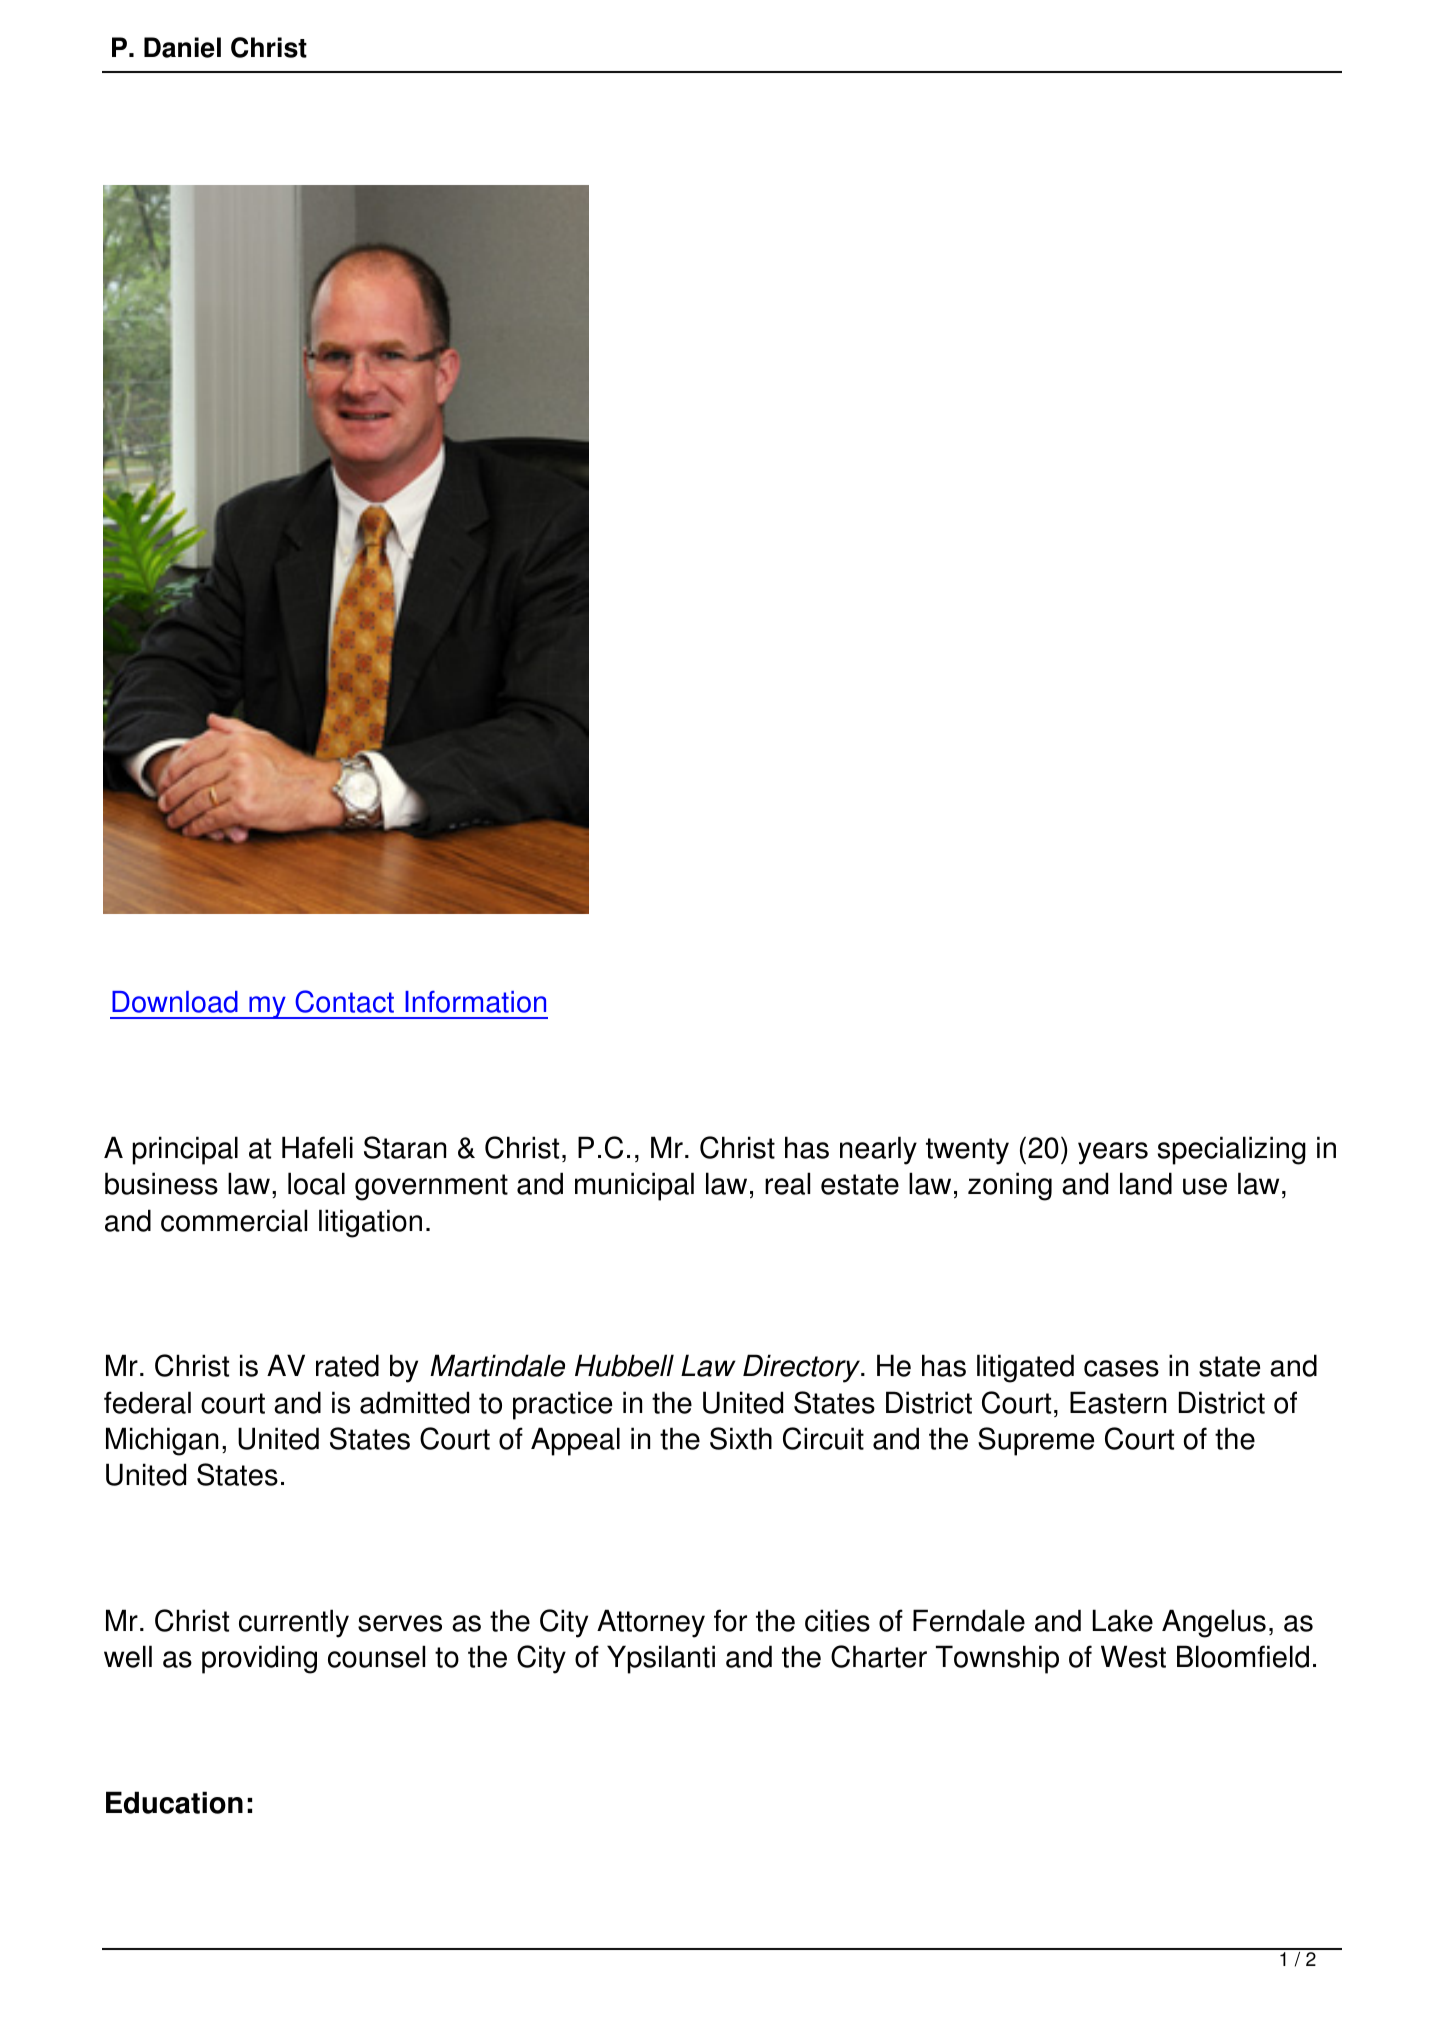 This image has height=2042, width=1444. What do you see at coordinates (1146, 1183) in the image?
I see `land` at bounding box center [1146, 1183].
